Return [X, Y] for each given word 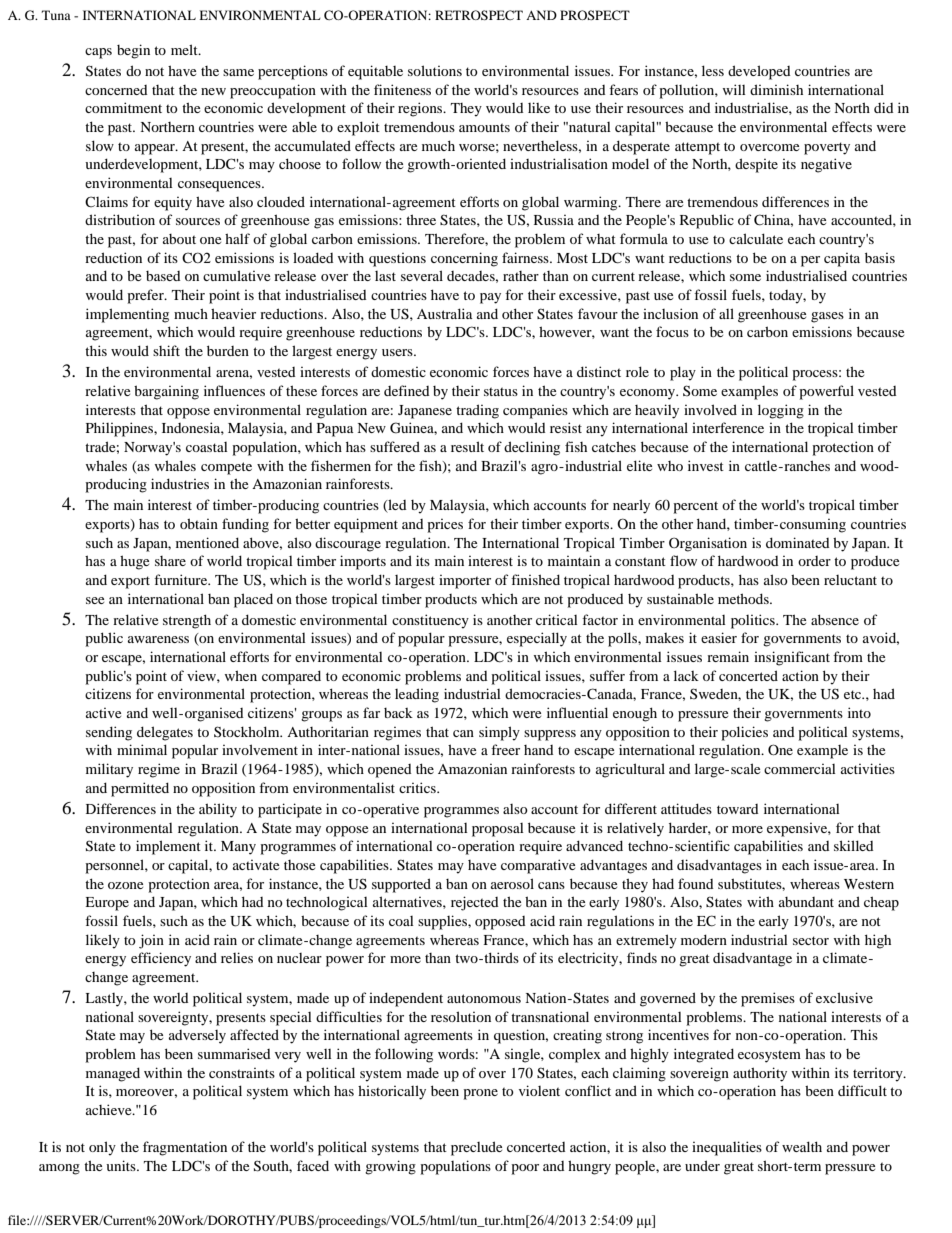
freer [505, 749]
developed [759, 72]
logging [781, 411]
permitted [140, 789]
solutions [435, 70]
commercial [800, 769]
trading [477, 411]
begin [133, 51]
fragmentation [185, 1148]
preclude [476, 1148]
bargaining [166, 392]
